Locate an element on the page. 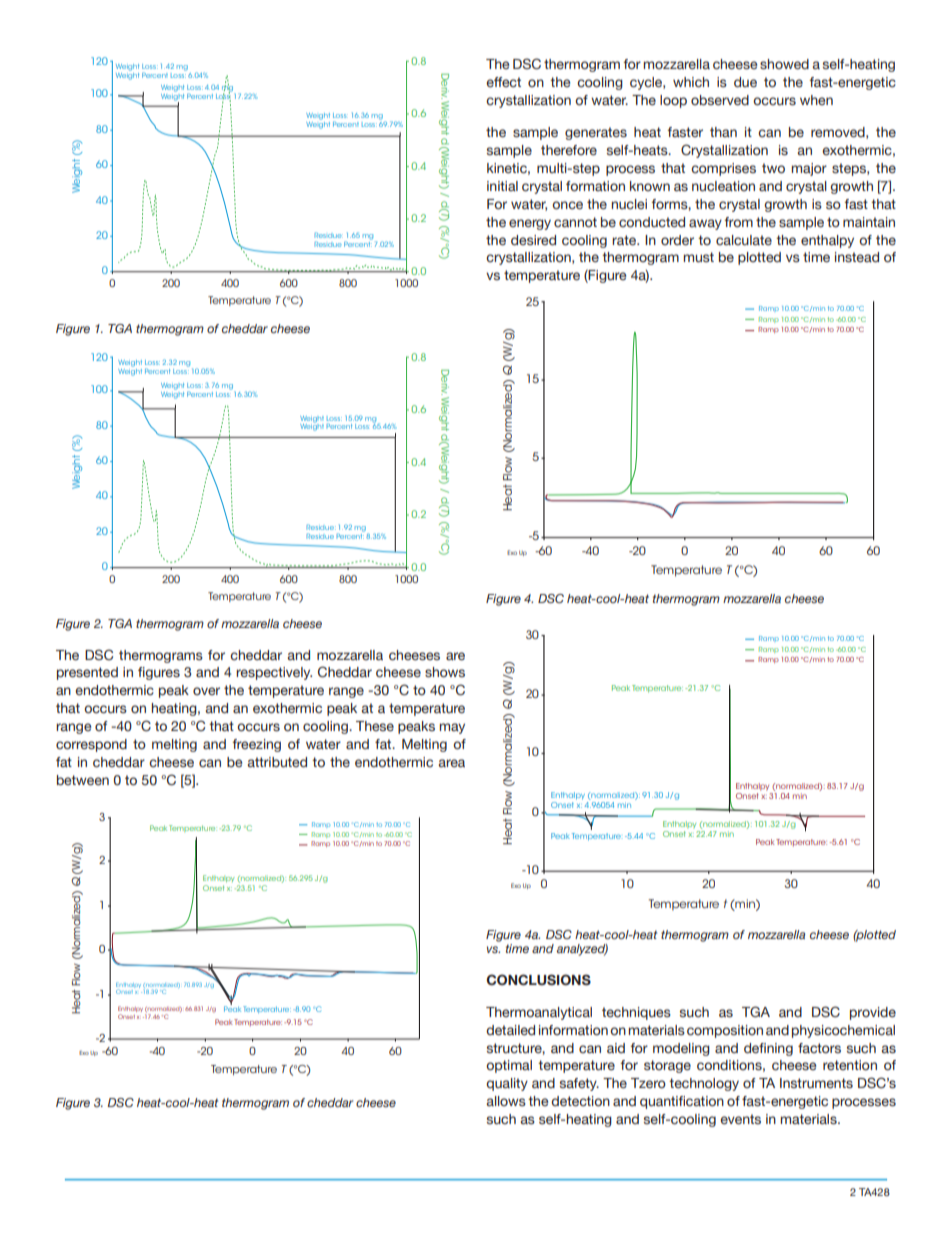  allows is located at coordinates (506, 1101).
